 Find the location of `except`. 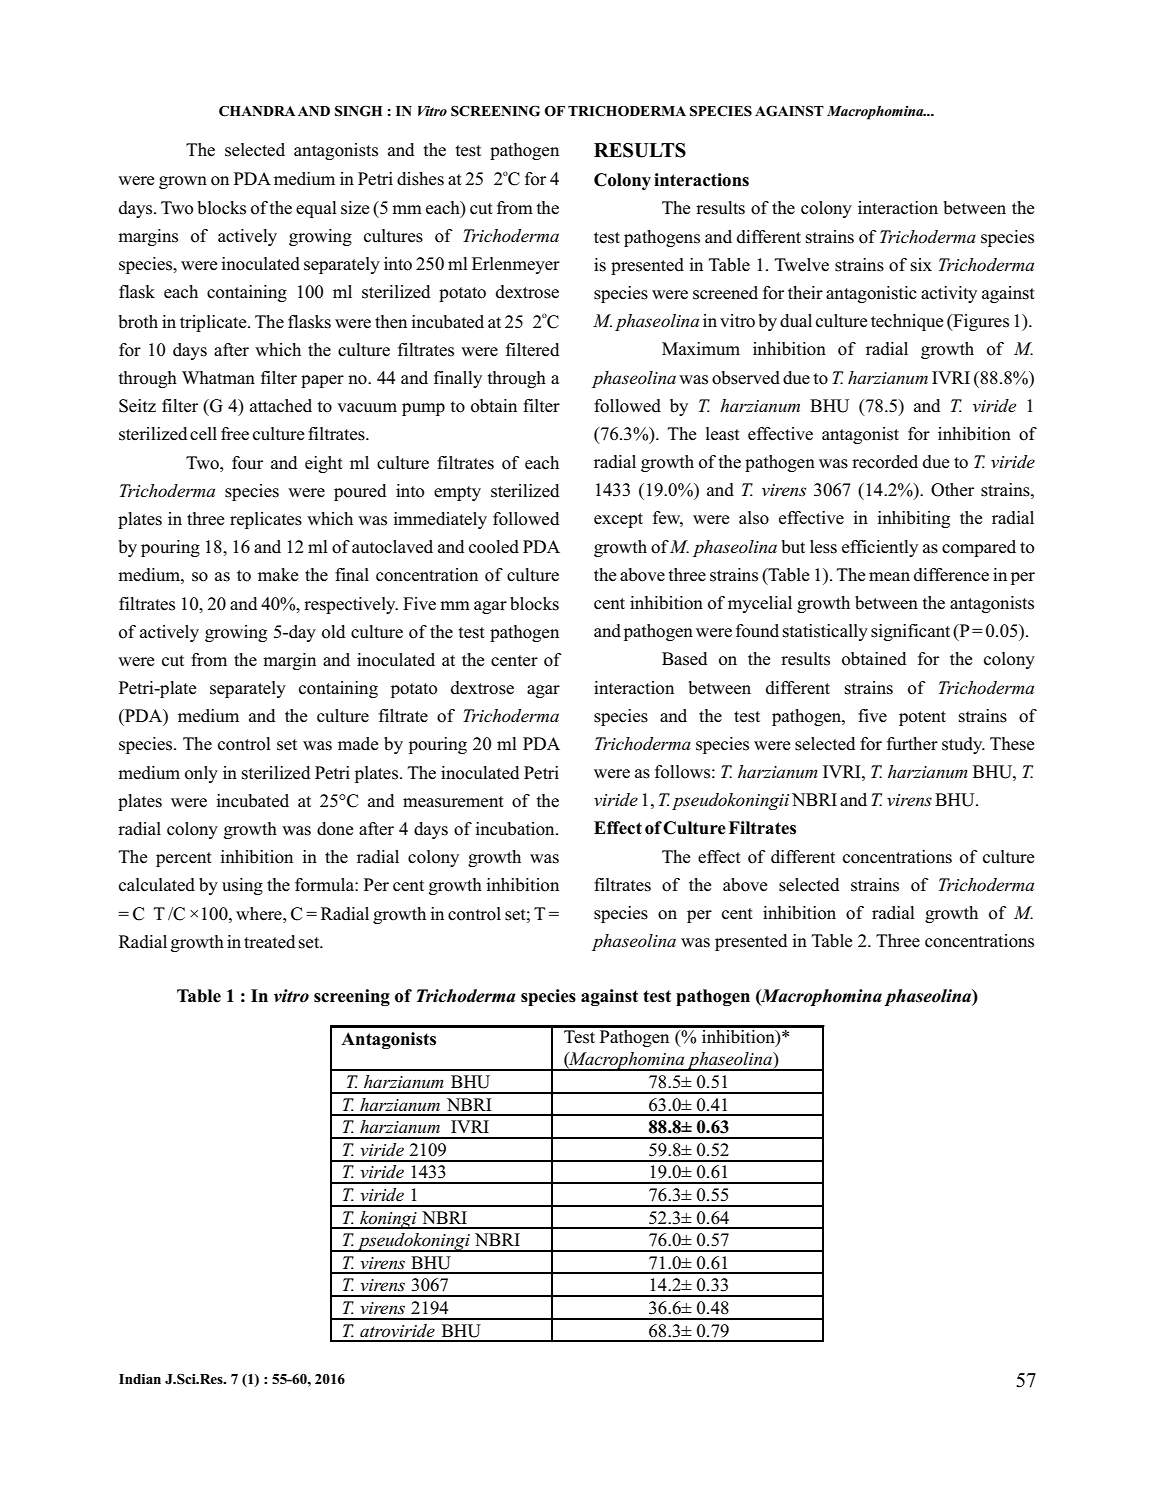

except is located at coordinates (618, 520).
